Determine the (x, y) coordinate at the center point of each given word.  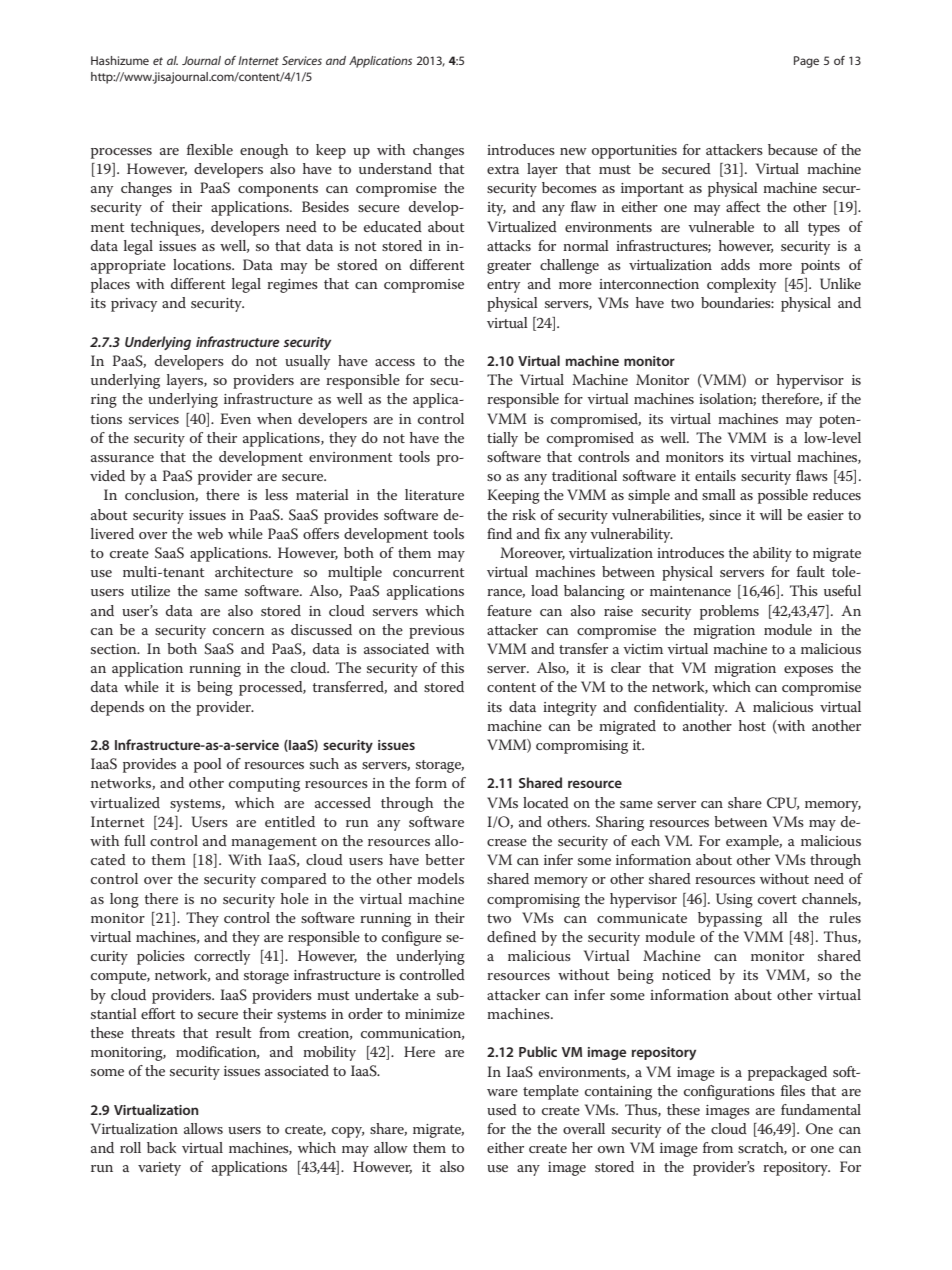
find (499, 533)
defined (511, 936)
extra (503, 169)
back (161, 1147)
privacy (134, 305)
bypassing (730, 919)
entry (503, 286)
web (210, 533)
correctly (222, 957)
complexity (741, 285)
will (771, 514)
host (752, 725)
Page (806, 62)
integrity (570, 709)
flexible (210, 149)
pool (208, 765)
